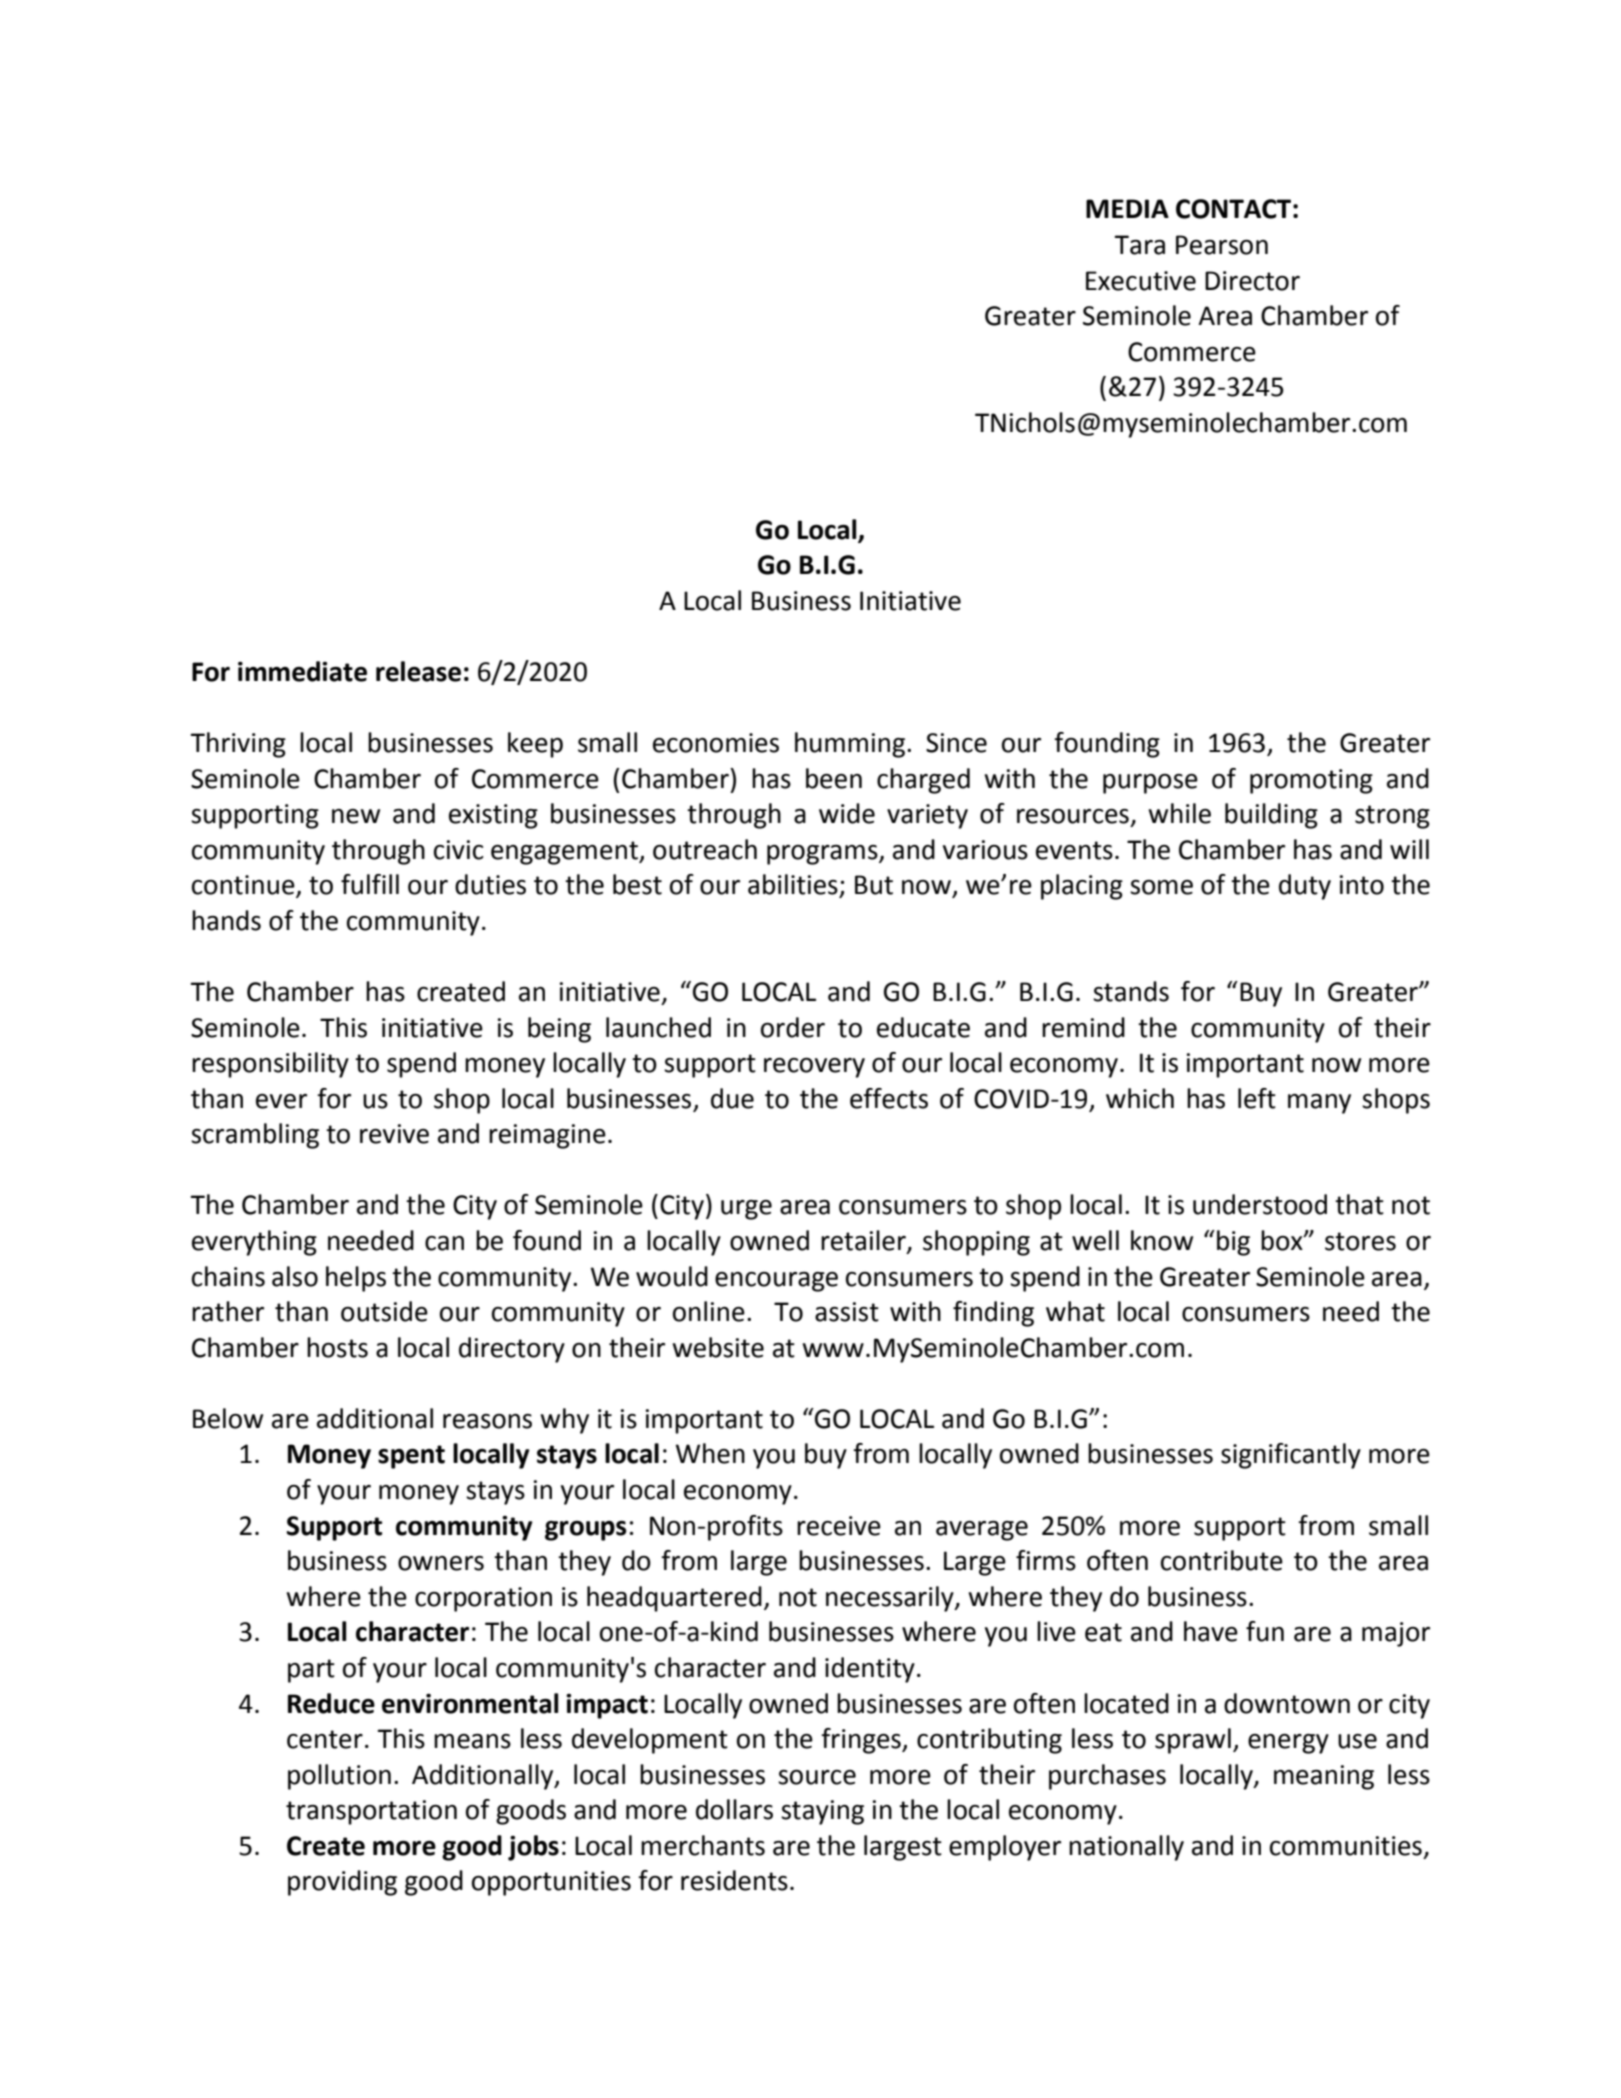 The height and width of the page is (2098, 1621). I want to click on release, so click(418, 671).
